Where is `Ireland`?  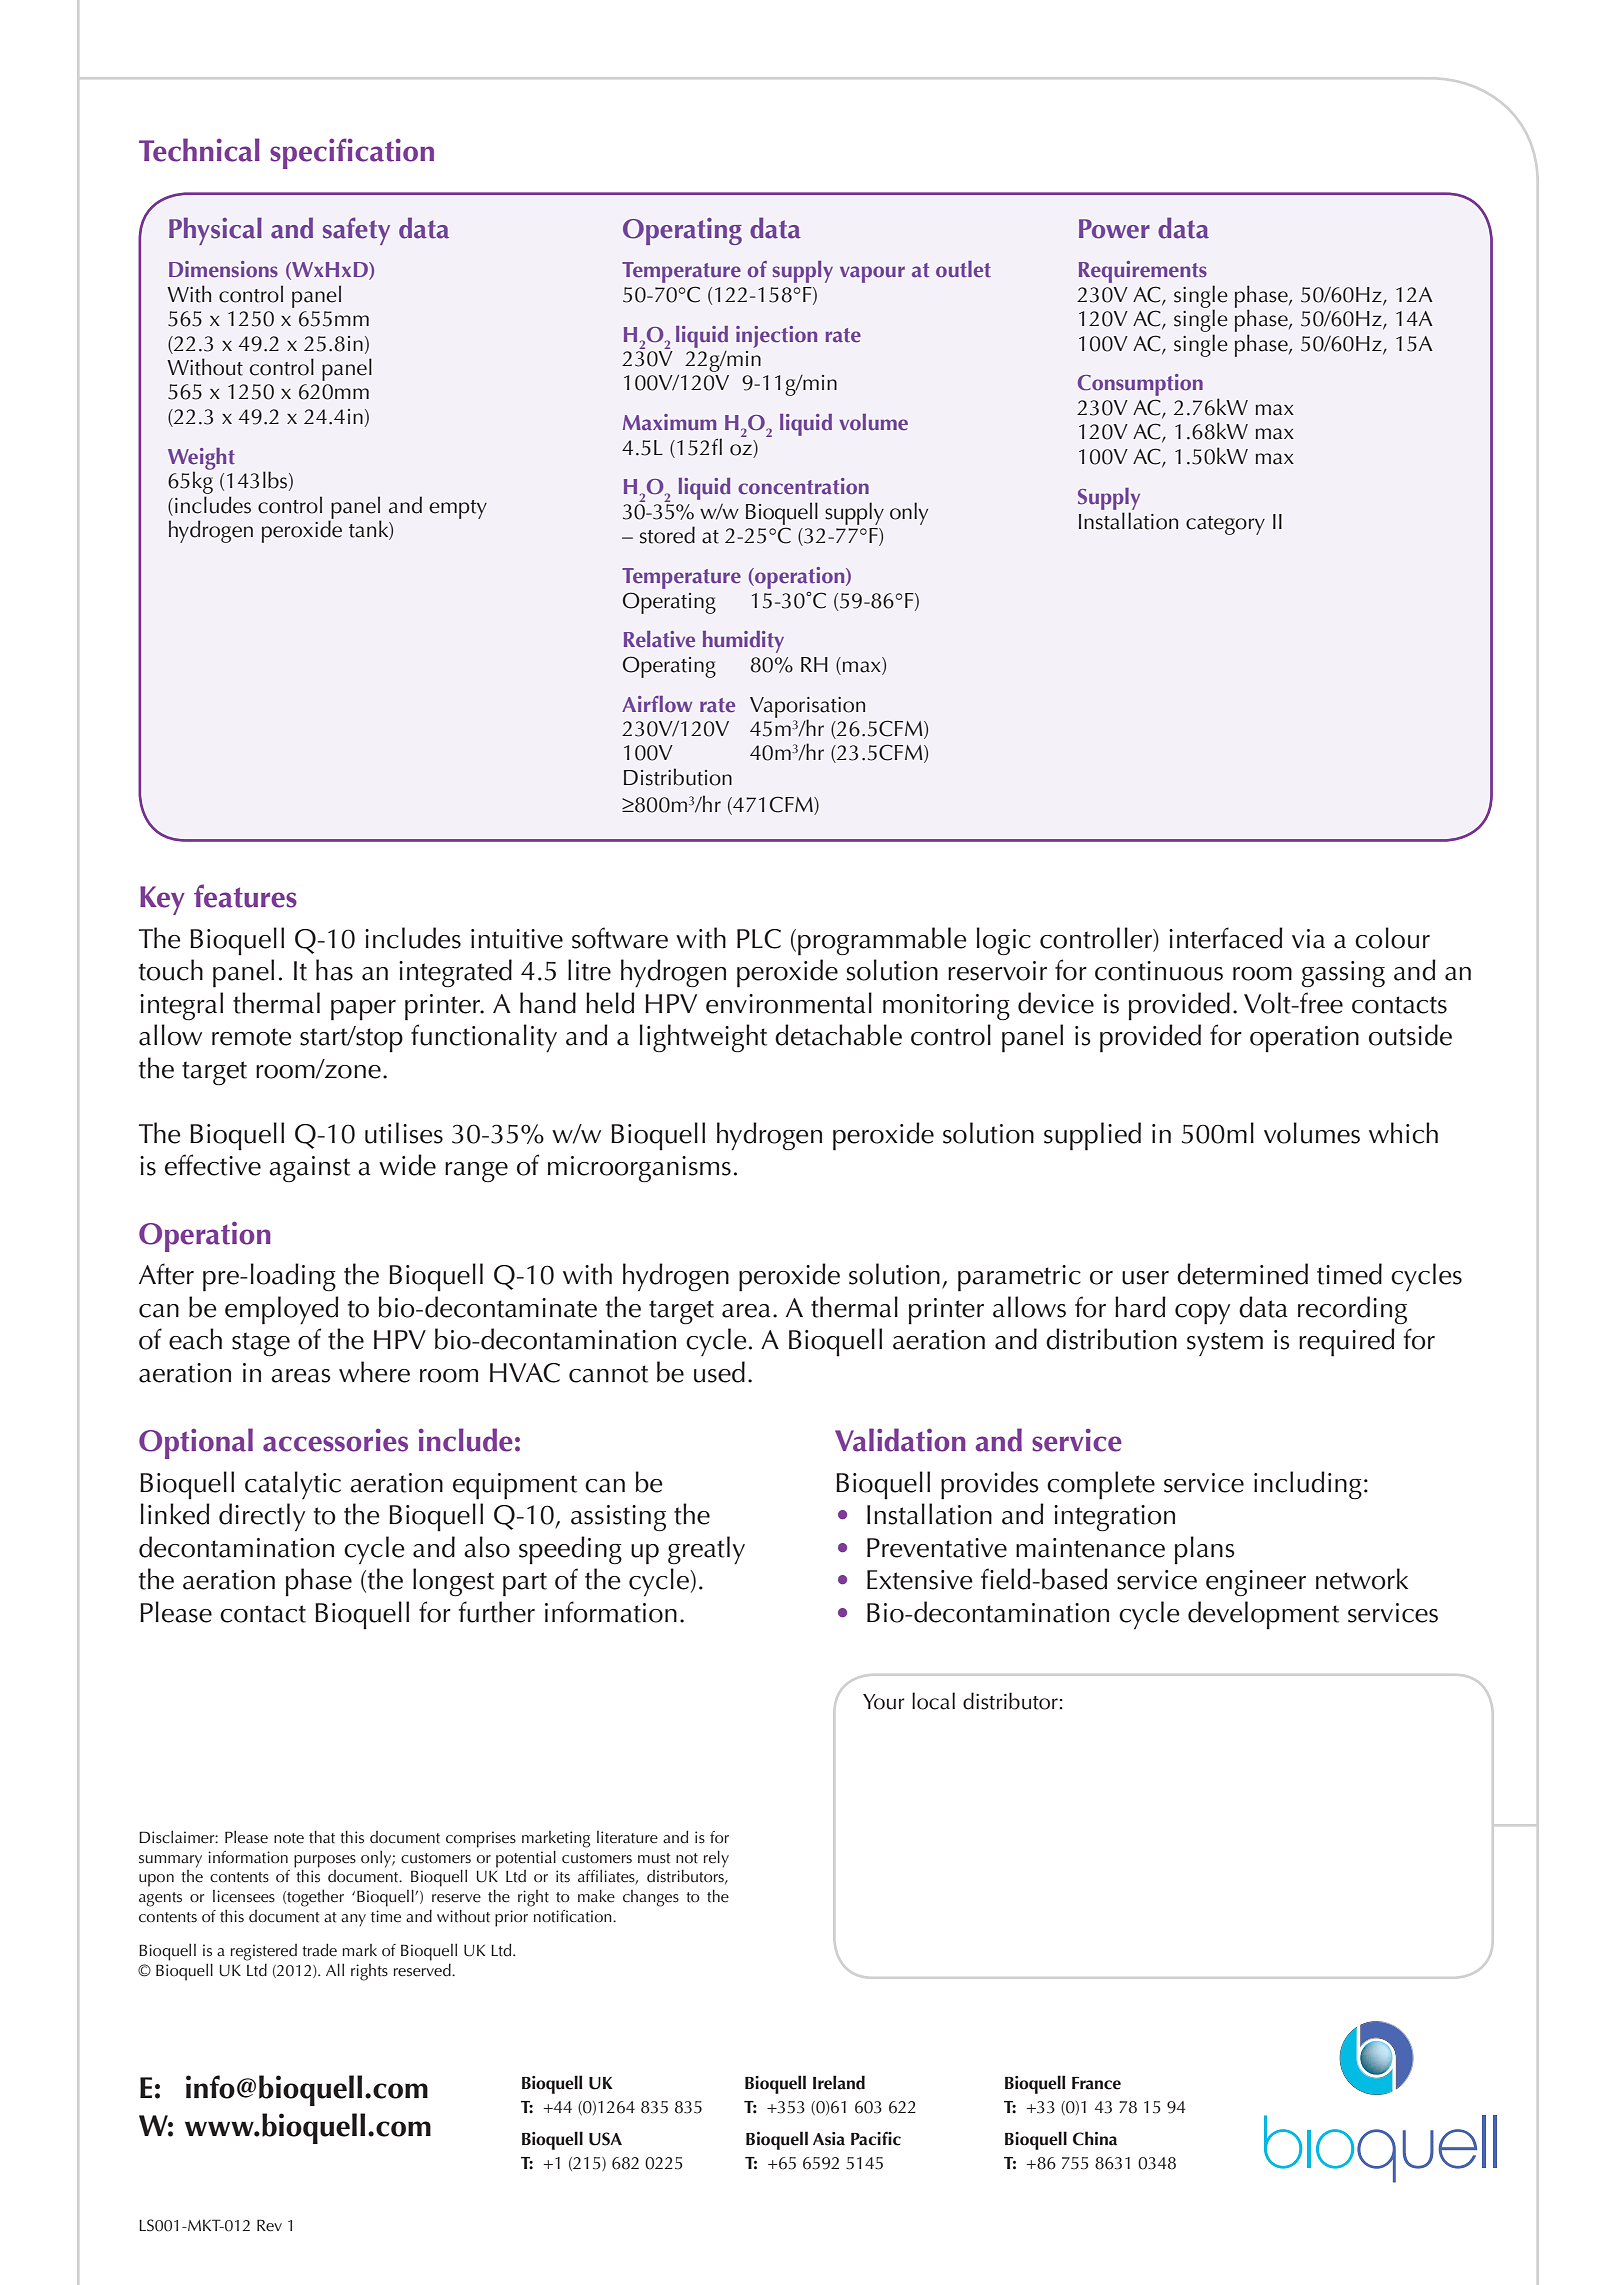 Ireland is located at coordinates (839, 2082).
